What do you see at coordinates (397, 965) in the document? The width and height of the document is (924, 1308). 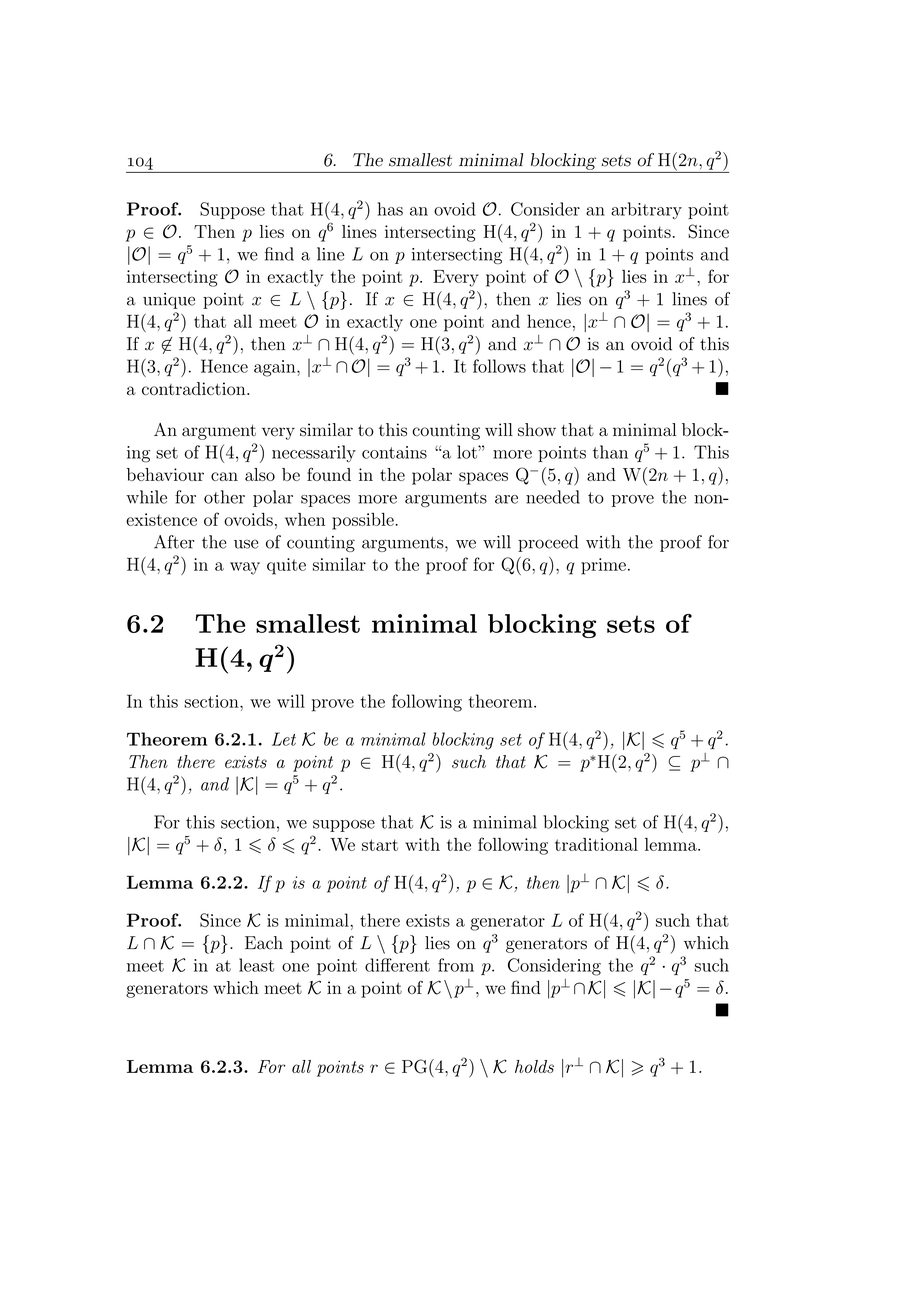 I see `different` at bounding box center [397, 965].
